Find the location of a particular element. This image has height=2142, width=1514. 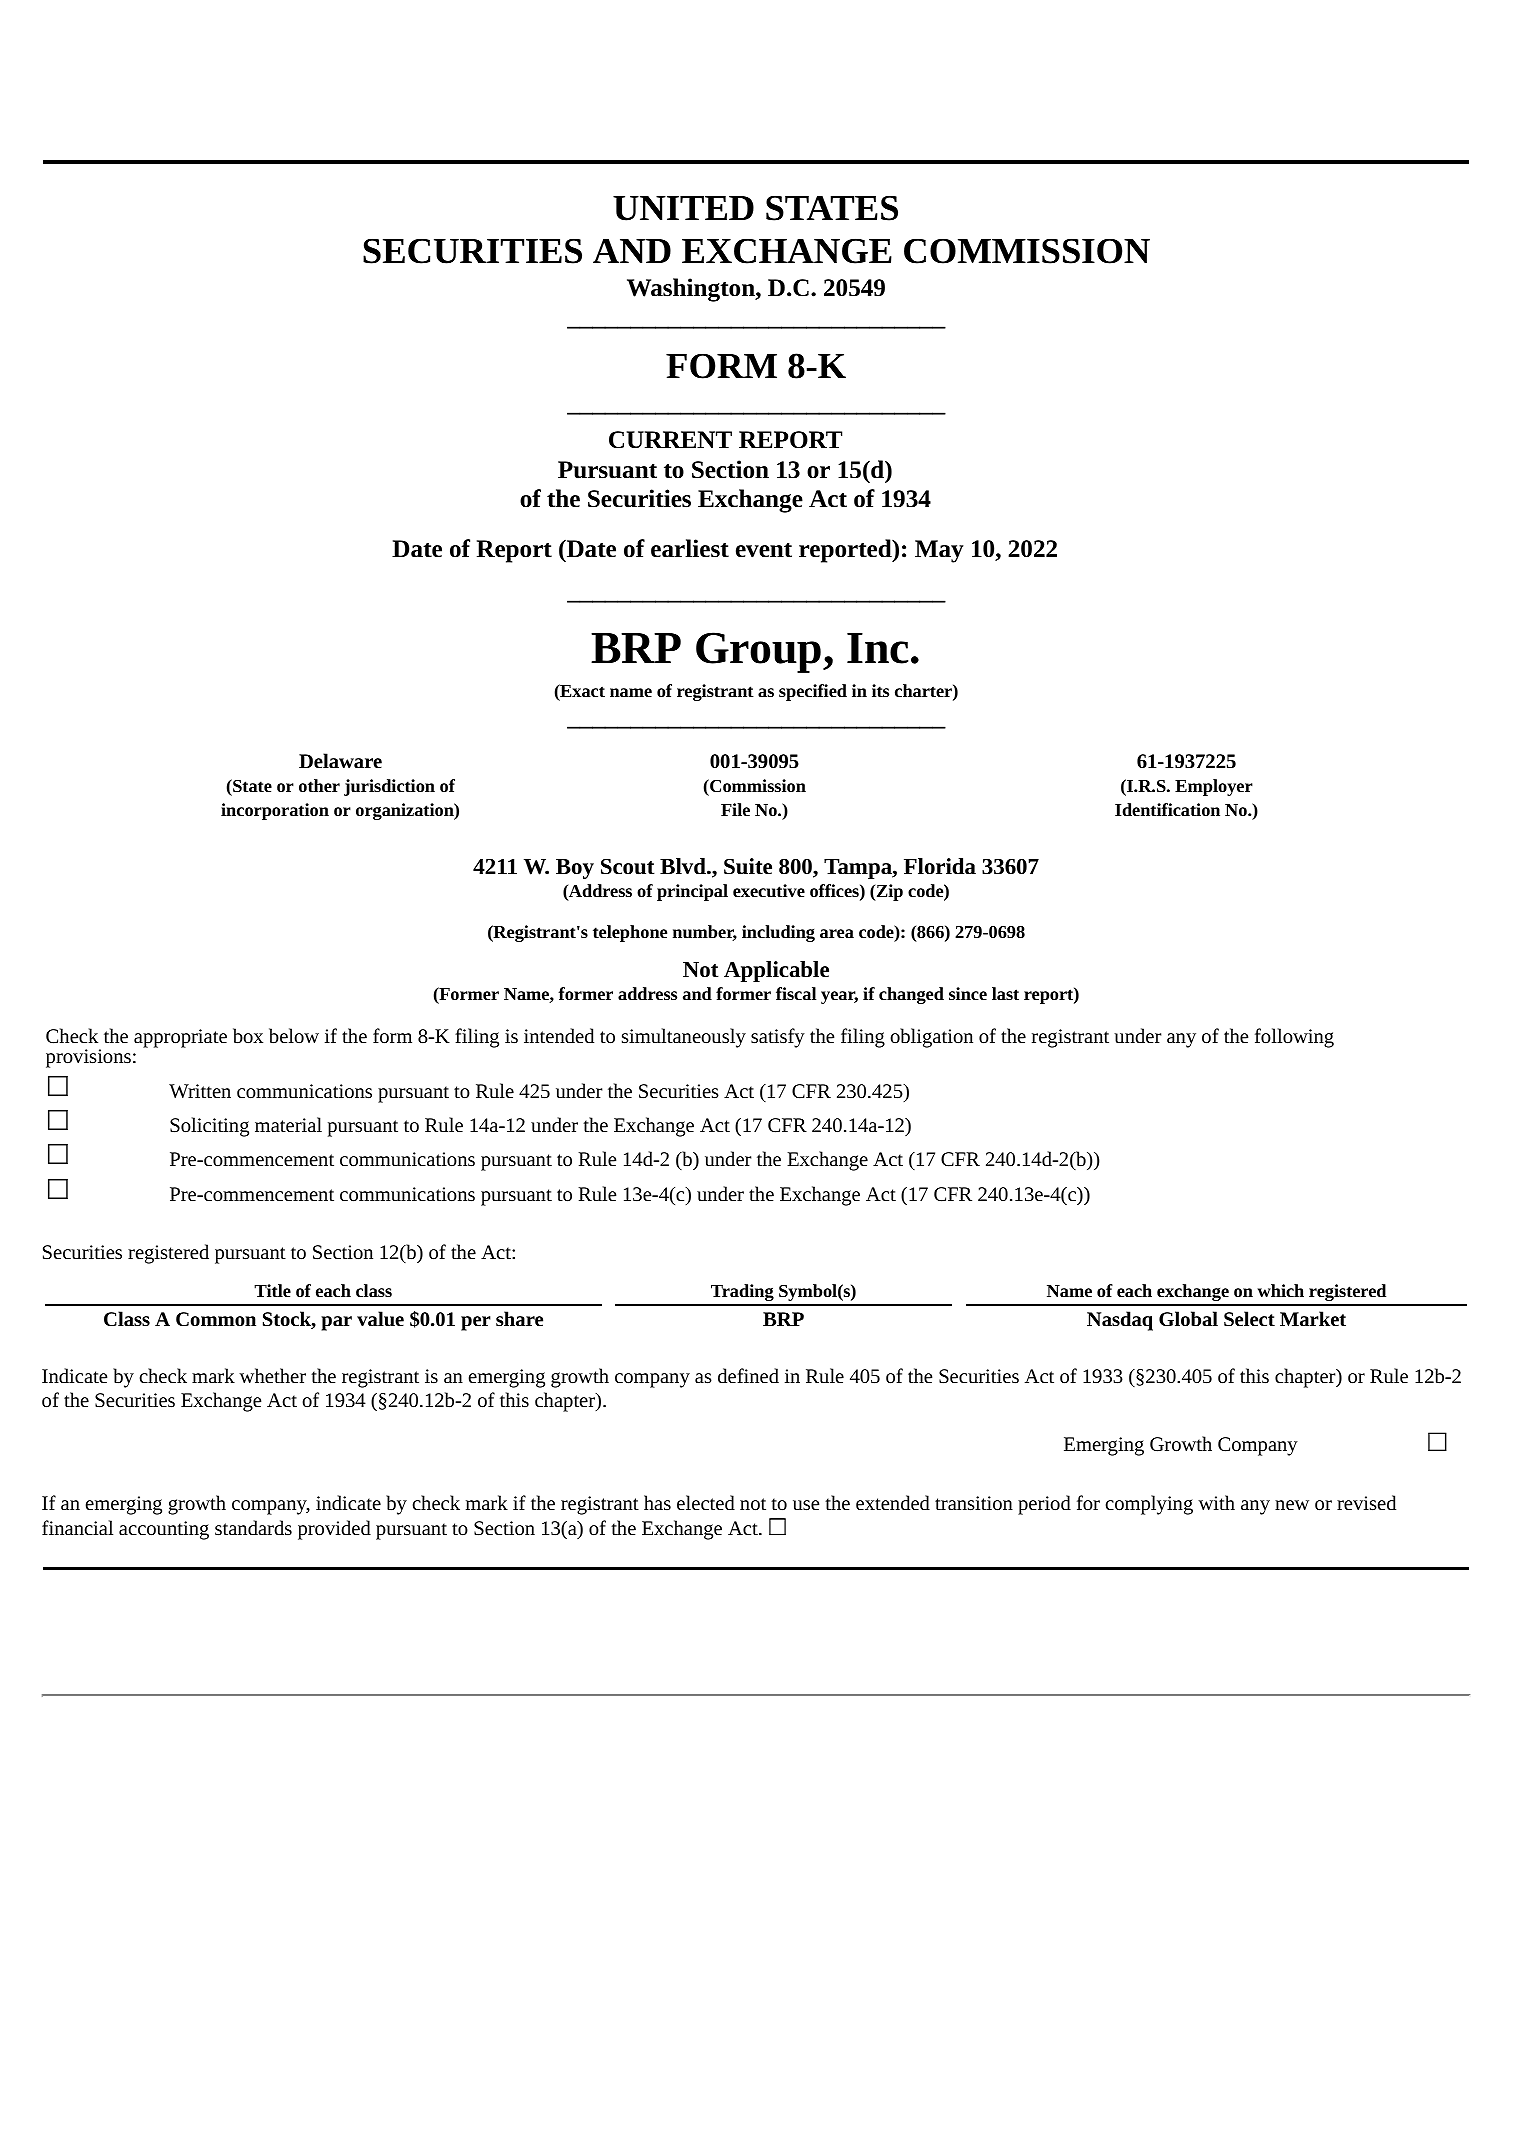

Washington is located at coordinates (692, 290).
